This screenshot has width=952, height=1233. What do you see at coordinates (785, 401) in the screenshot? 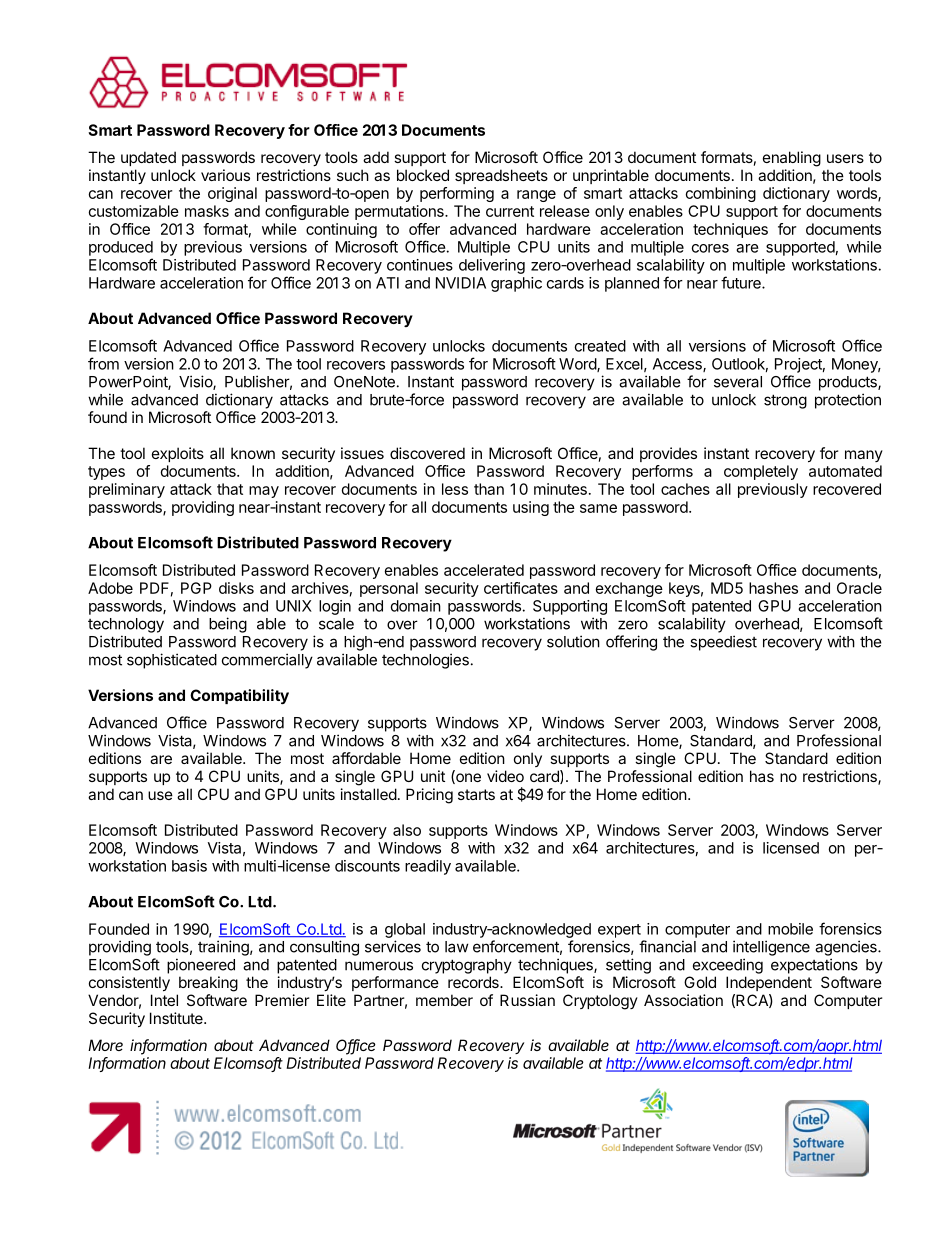
I see `strong` at bounding box center [785, 401].
